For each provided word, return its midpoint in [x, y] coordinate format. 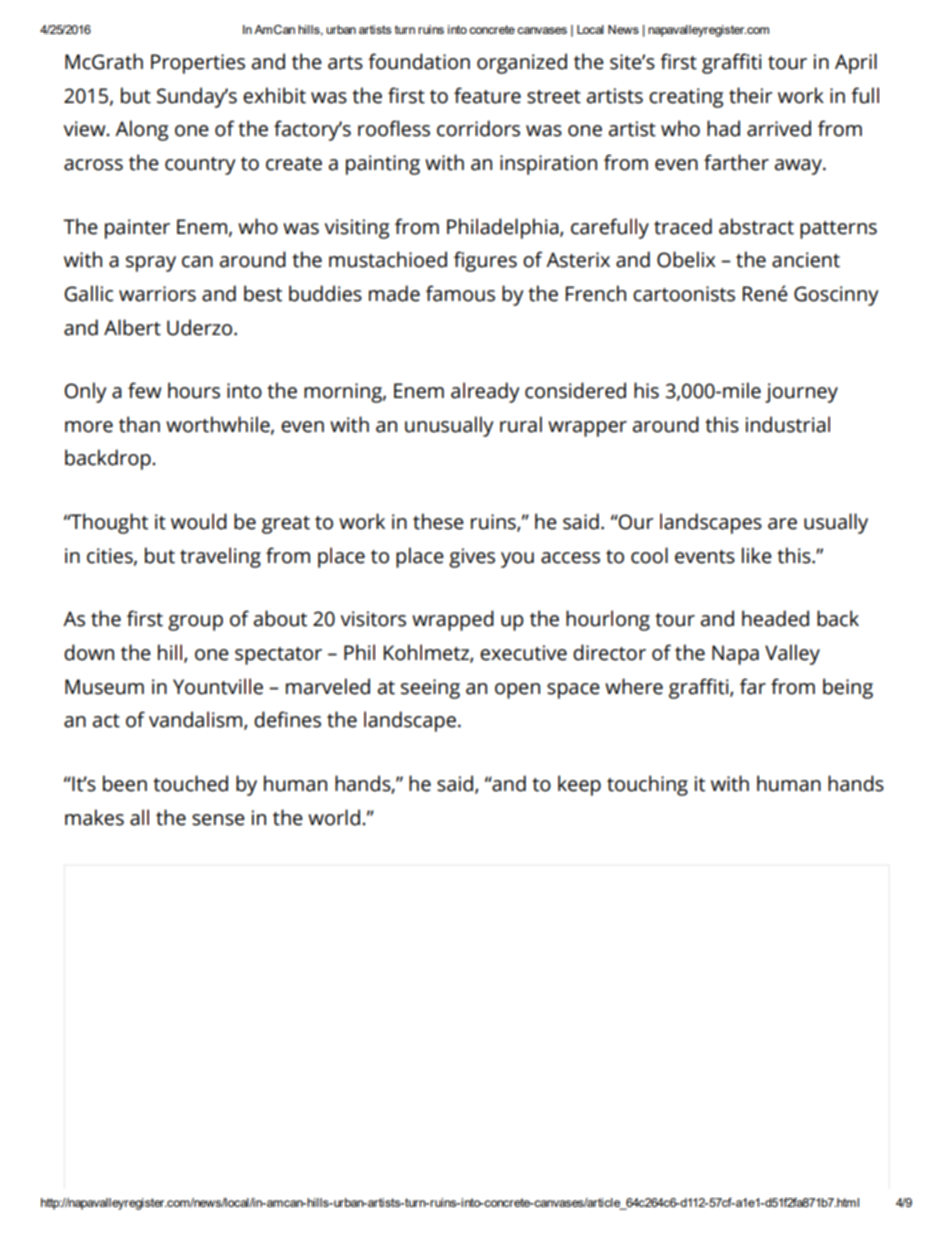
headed [775, 618]
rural [521, 424]
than [139, 424]
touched [190, 783]
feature [487, 95]
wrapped [453, 620]
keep [579, 785]
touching [647, 785]
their [751, 95]
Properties [198, 64]
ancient [806, 260]
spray [151, 264]
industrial [788, 424]
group [195, 623]
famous [460, 293]
